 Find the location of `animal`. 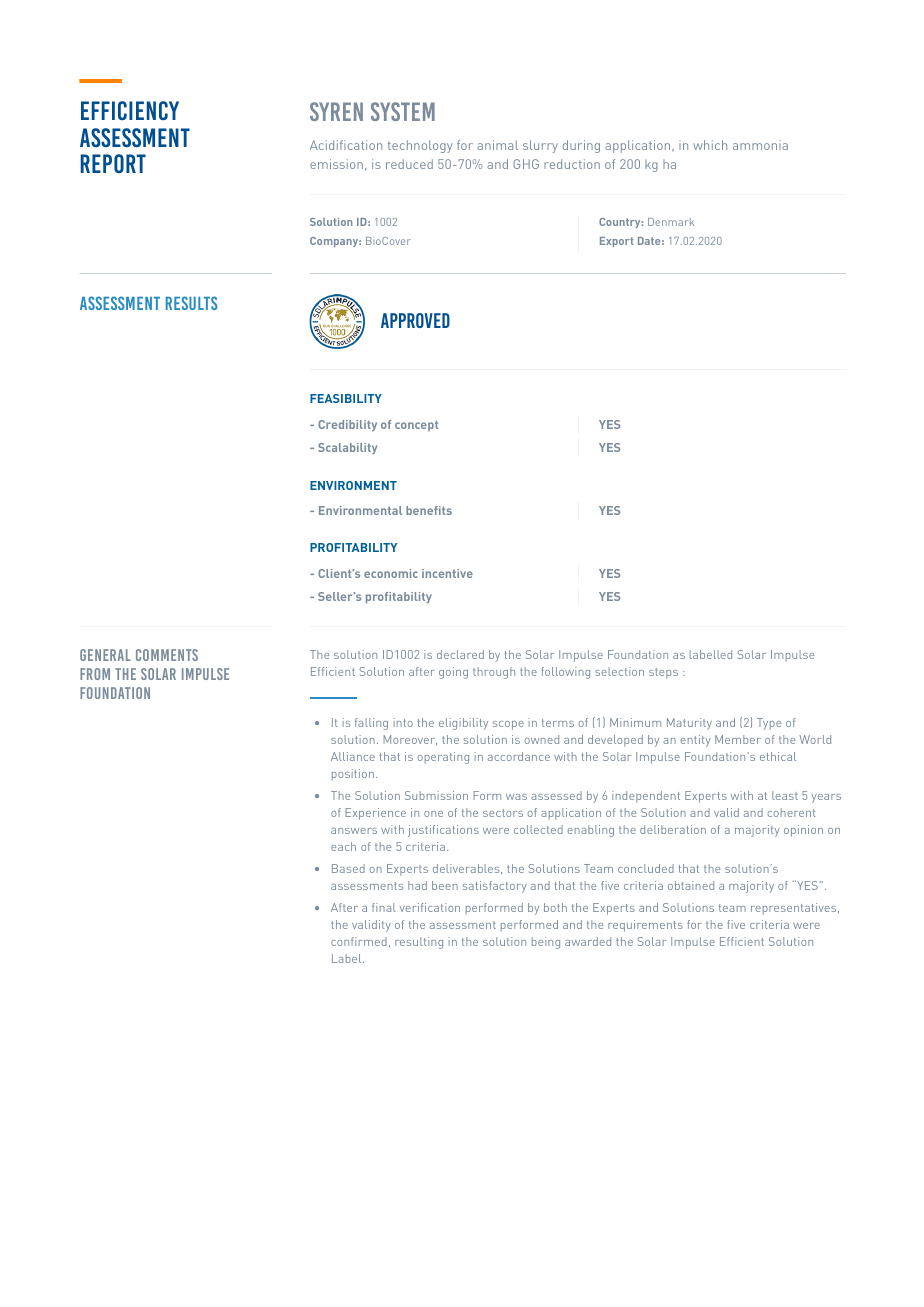

animal is located at coordinates (497, 145).
